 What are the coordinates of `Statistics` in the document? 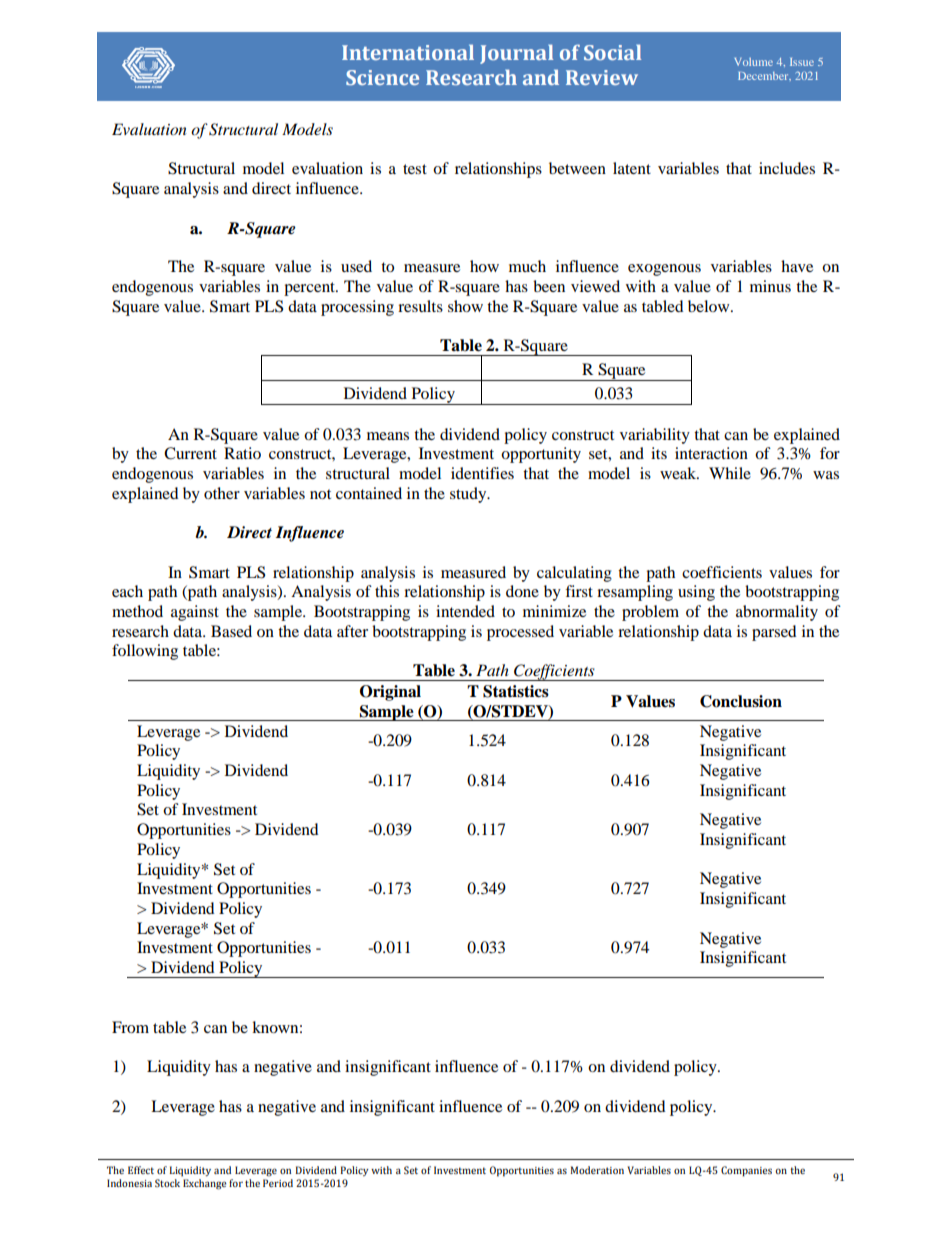 It's located at (516, 691).
